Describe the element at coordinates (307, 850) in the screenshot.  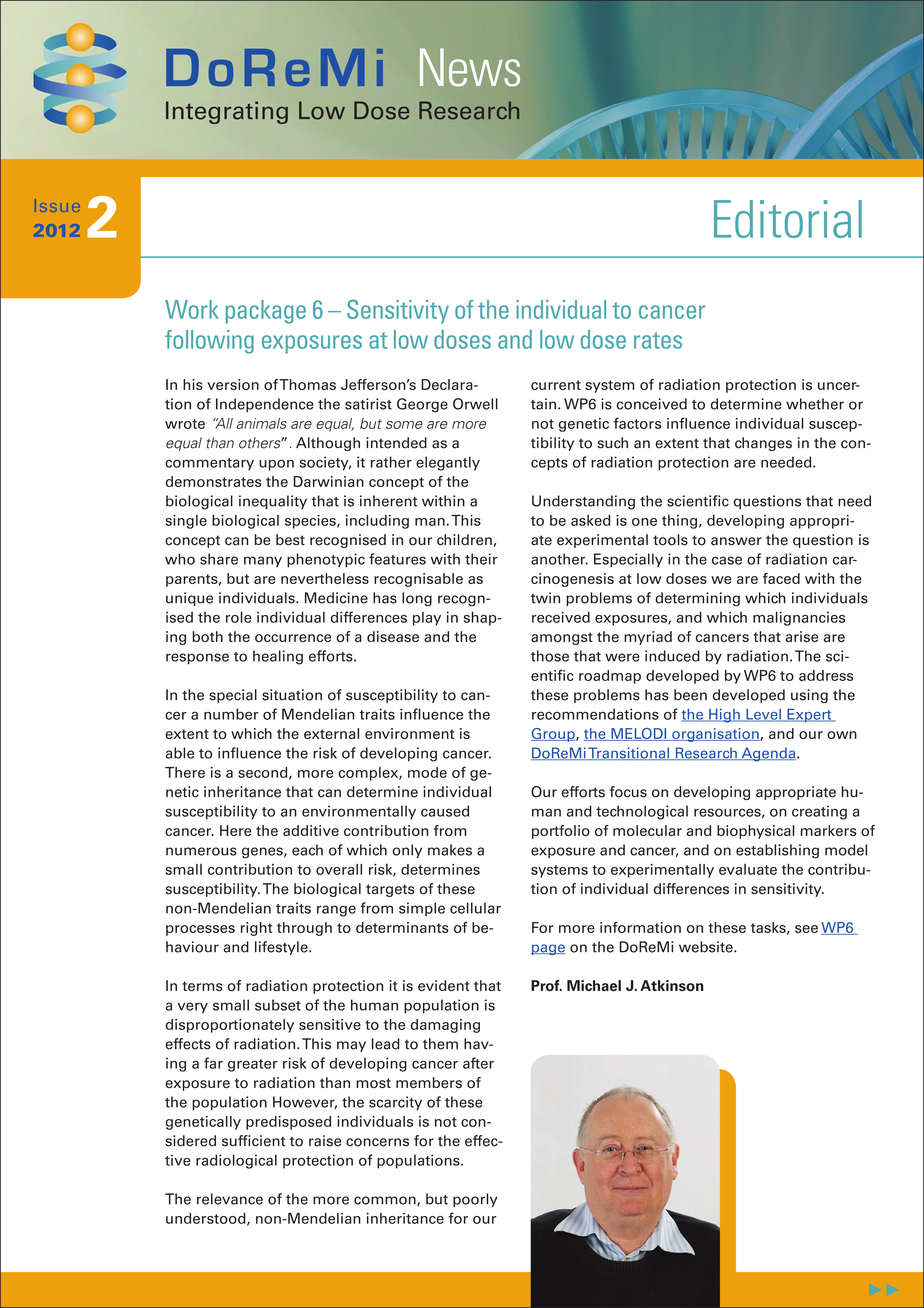
I see `each` at that location.
